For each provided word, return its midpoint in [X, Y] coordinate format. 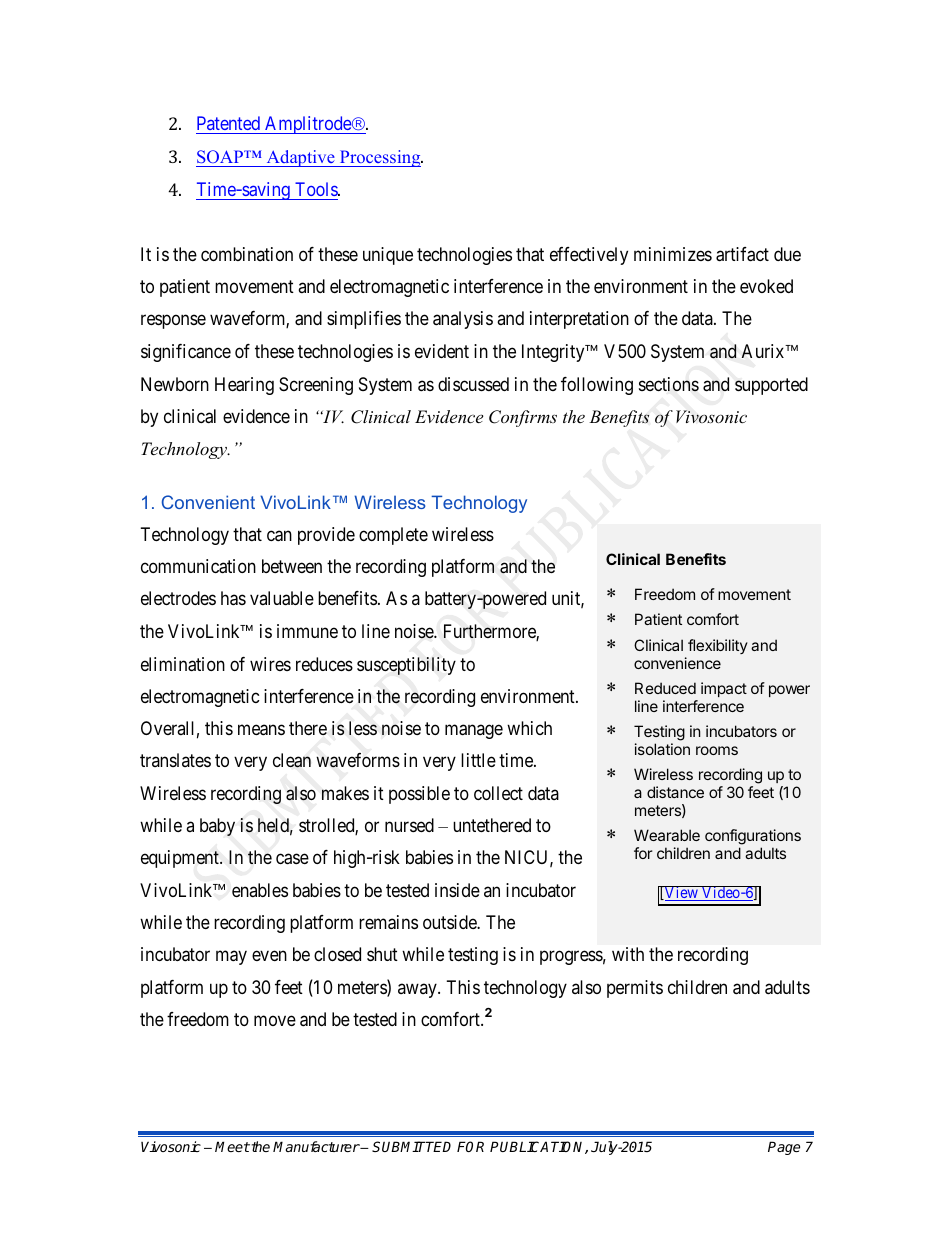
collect [498, 793]
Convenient [208, 502]
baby [217, 827]
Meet [232, 1146]
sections [669, 384]
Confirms [523, 418]
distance [675, 792]
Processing [380, 158]
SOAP [221, 156]
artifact [742, 254]
